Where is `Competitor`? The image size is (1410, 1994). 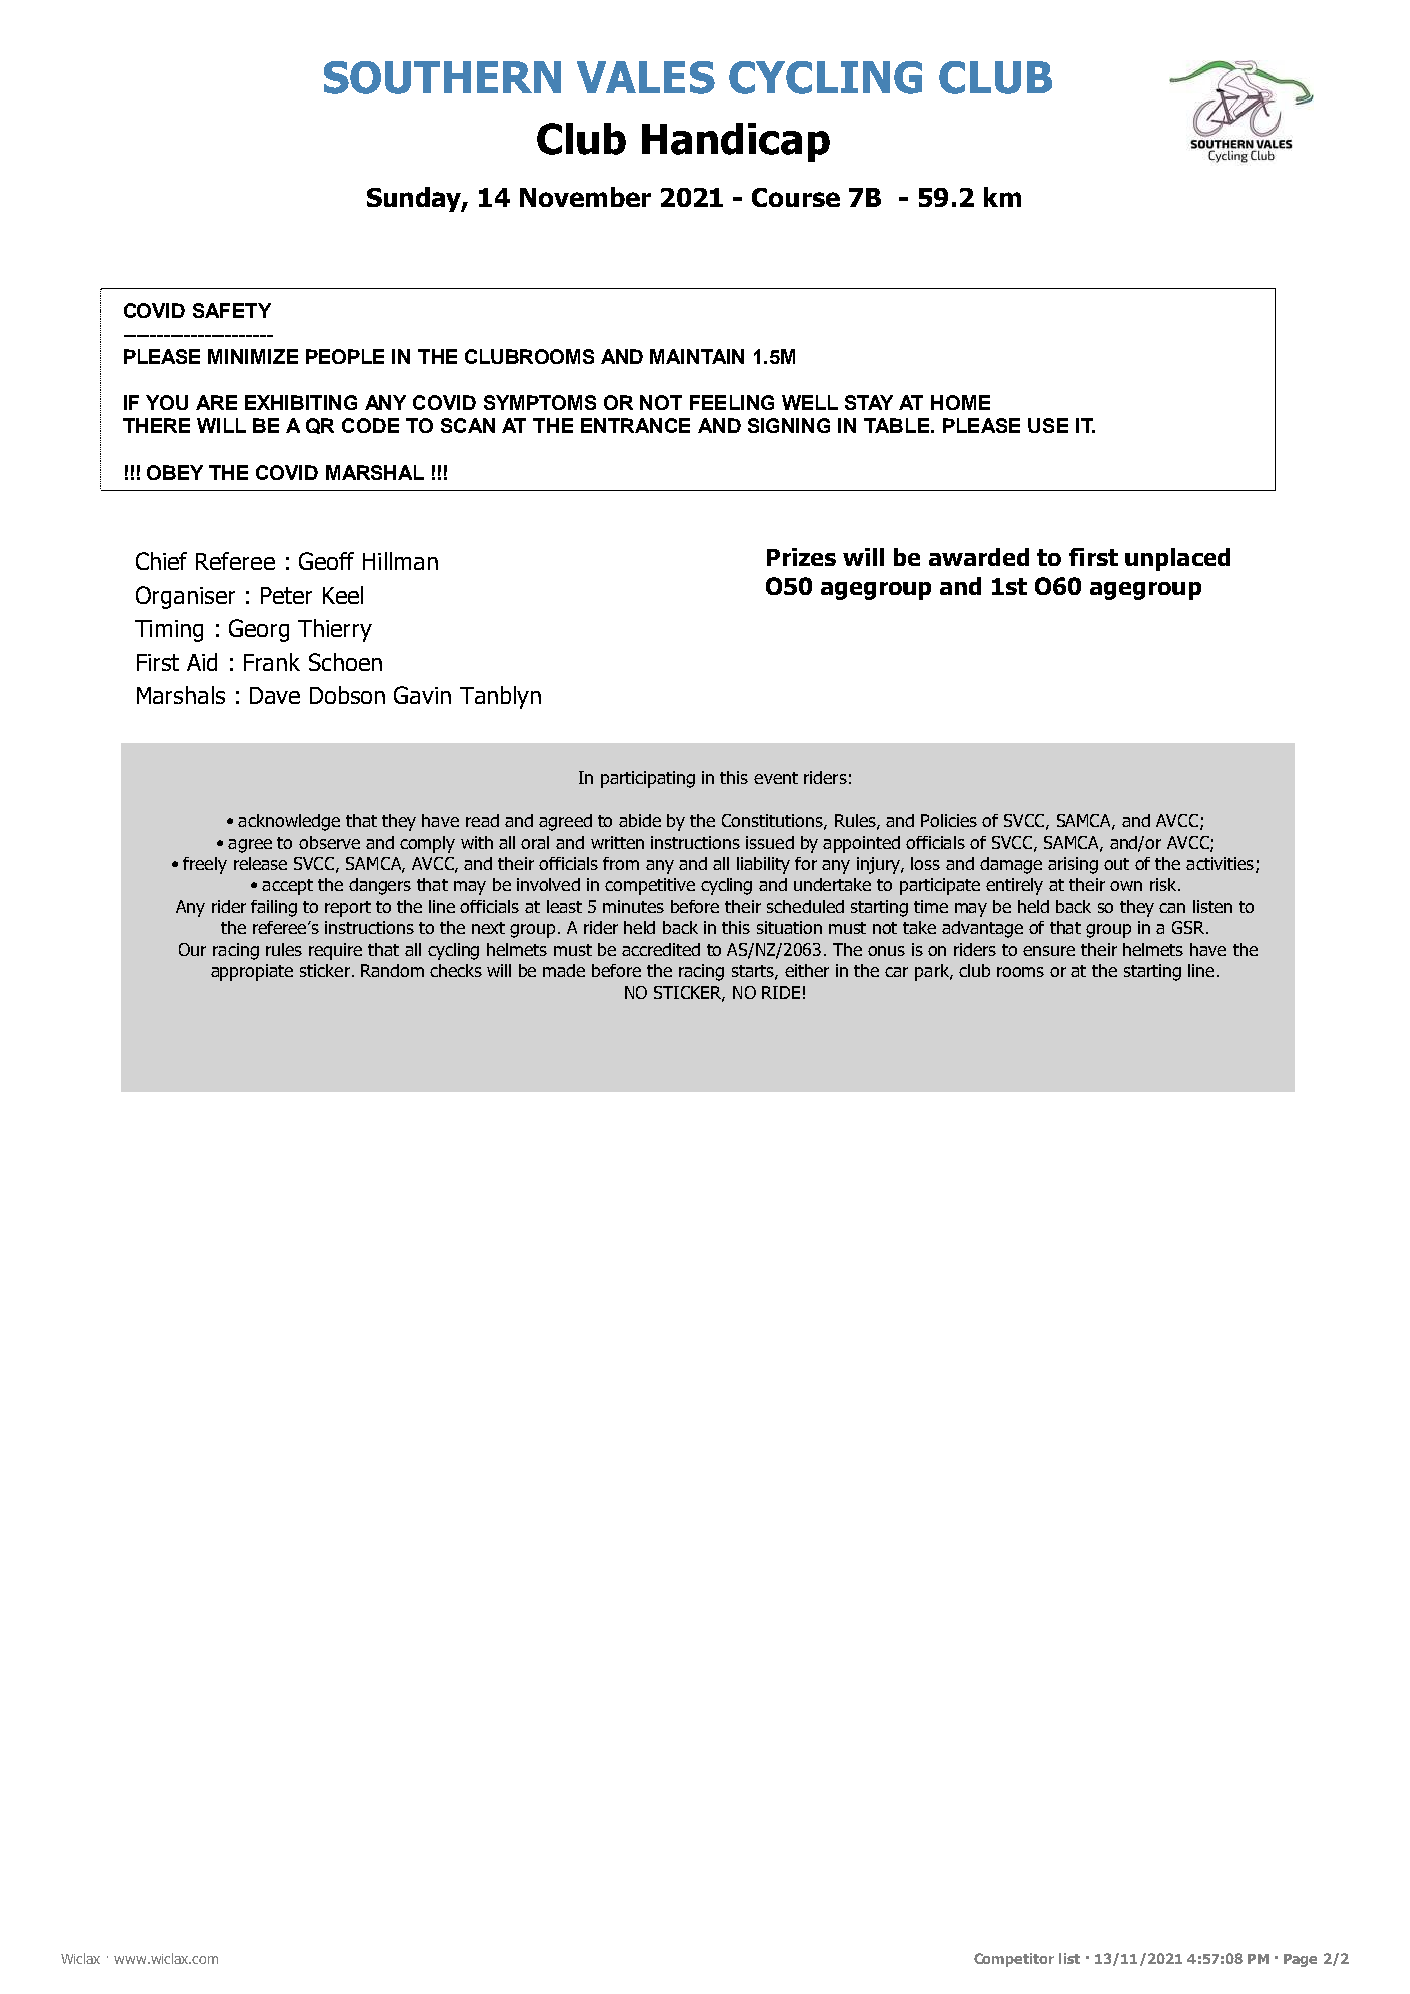 Competitor is located at coordinates (1014, 1960).
